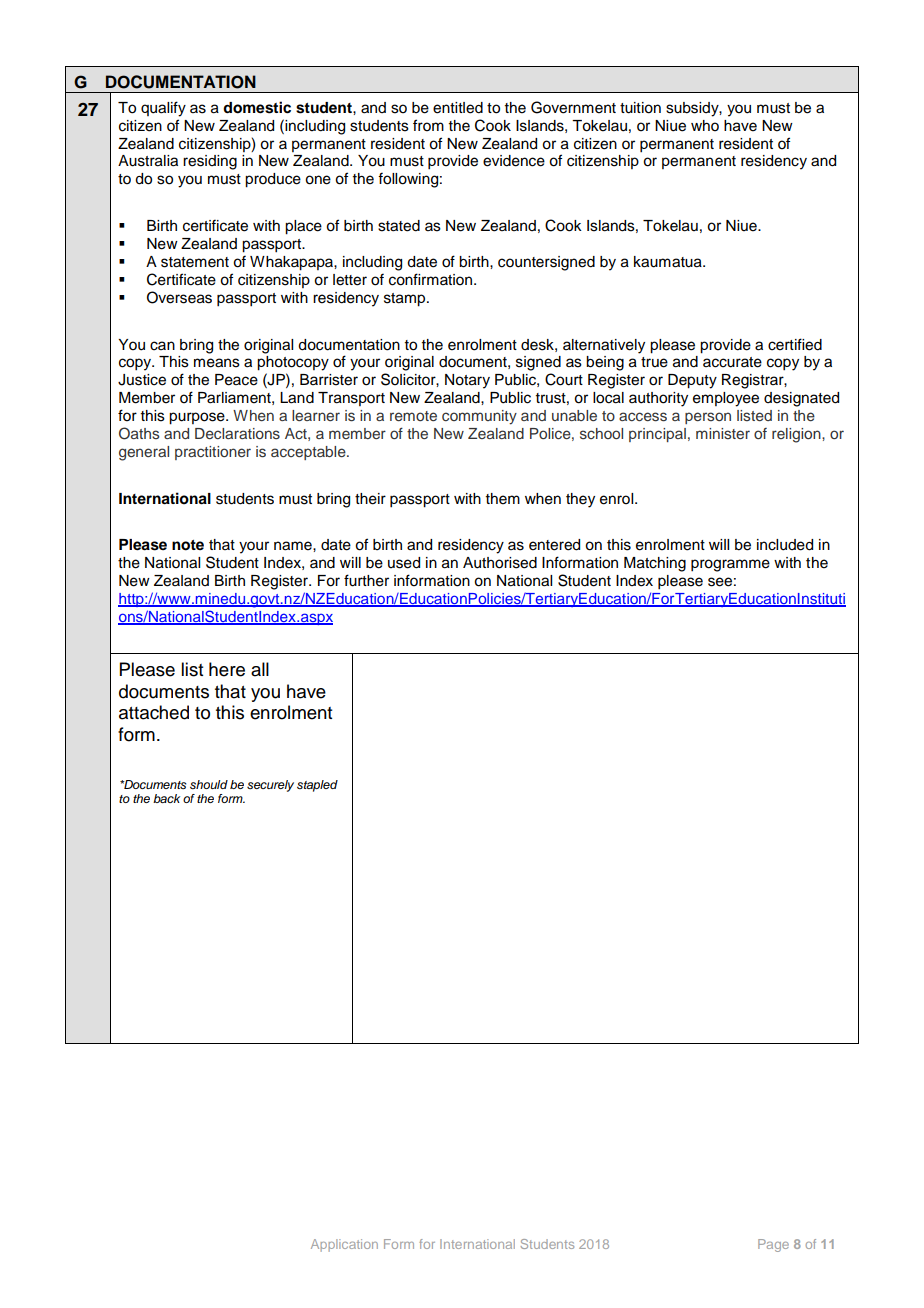 This image has height=1308, width=924. What do you see at coordinates (500, 563) in the image?
I see `Authorised` at bounding box center [500, 563].
